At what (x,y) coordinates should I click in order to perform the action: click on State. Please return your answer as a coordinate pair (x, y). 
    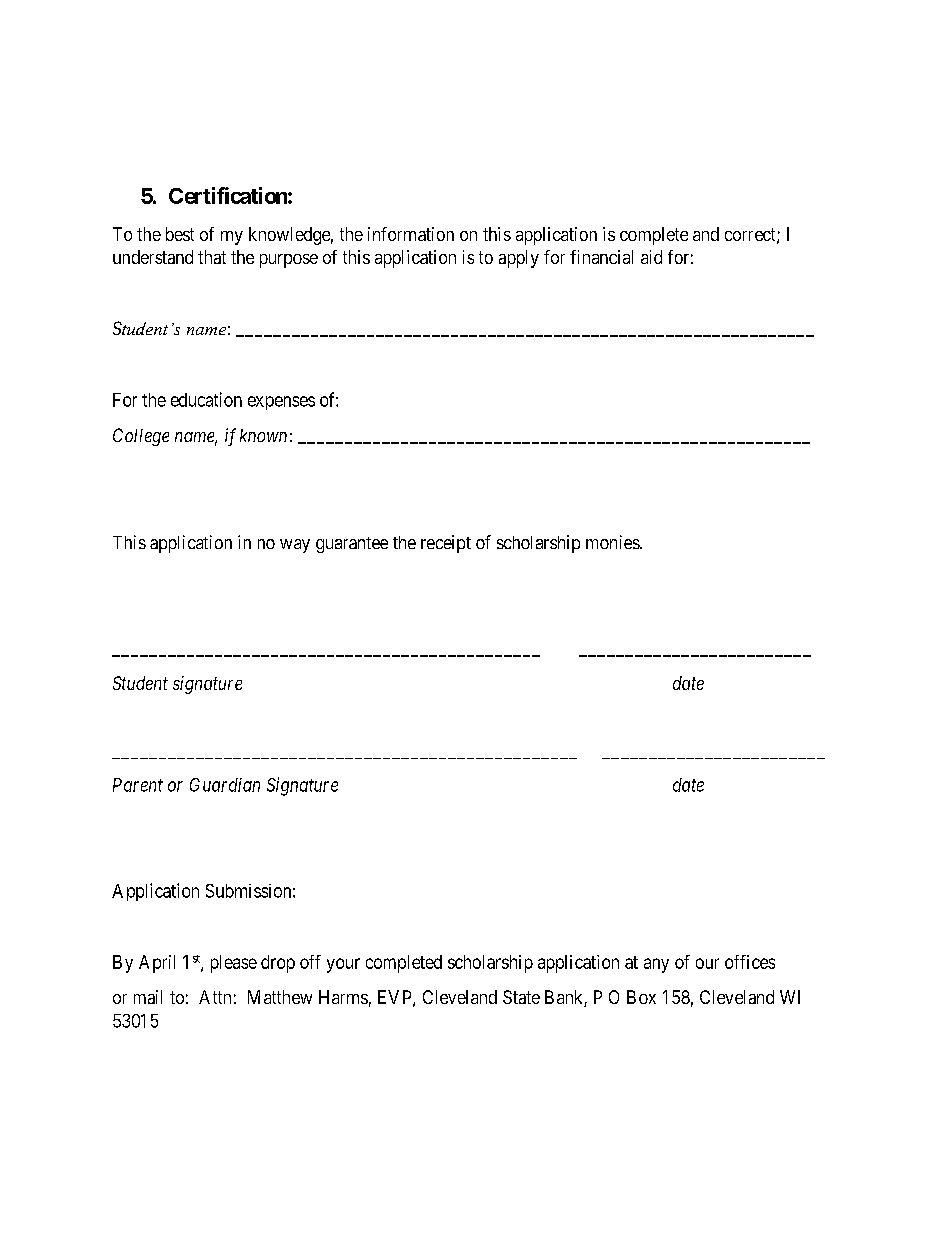
    Looking at the image, I should click on (521, 997).
